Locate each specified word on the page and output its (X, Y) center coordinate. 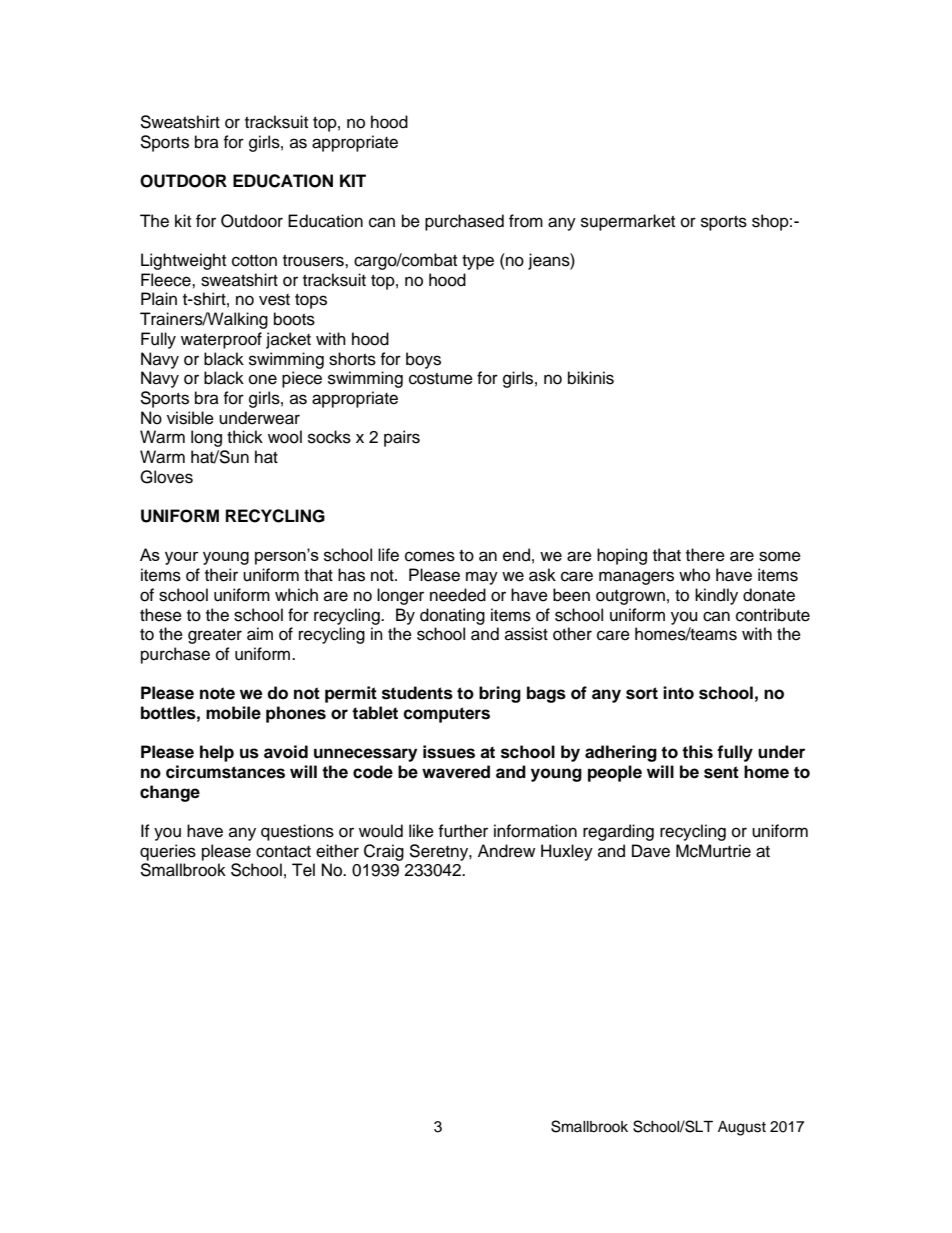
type (478, 262)
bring (500, 694)
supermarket (628, 222)
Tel (303, 870)
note (217, 693)
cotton (254, 261)
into (678, 693)
